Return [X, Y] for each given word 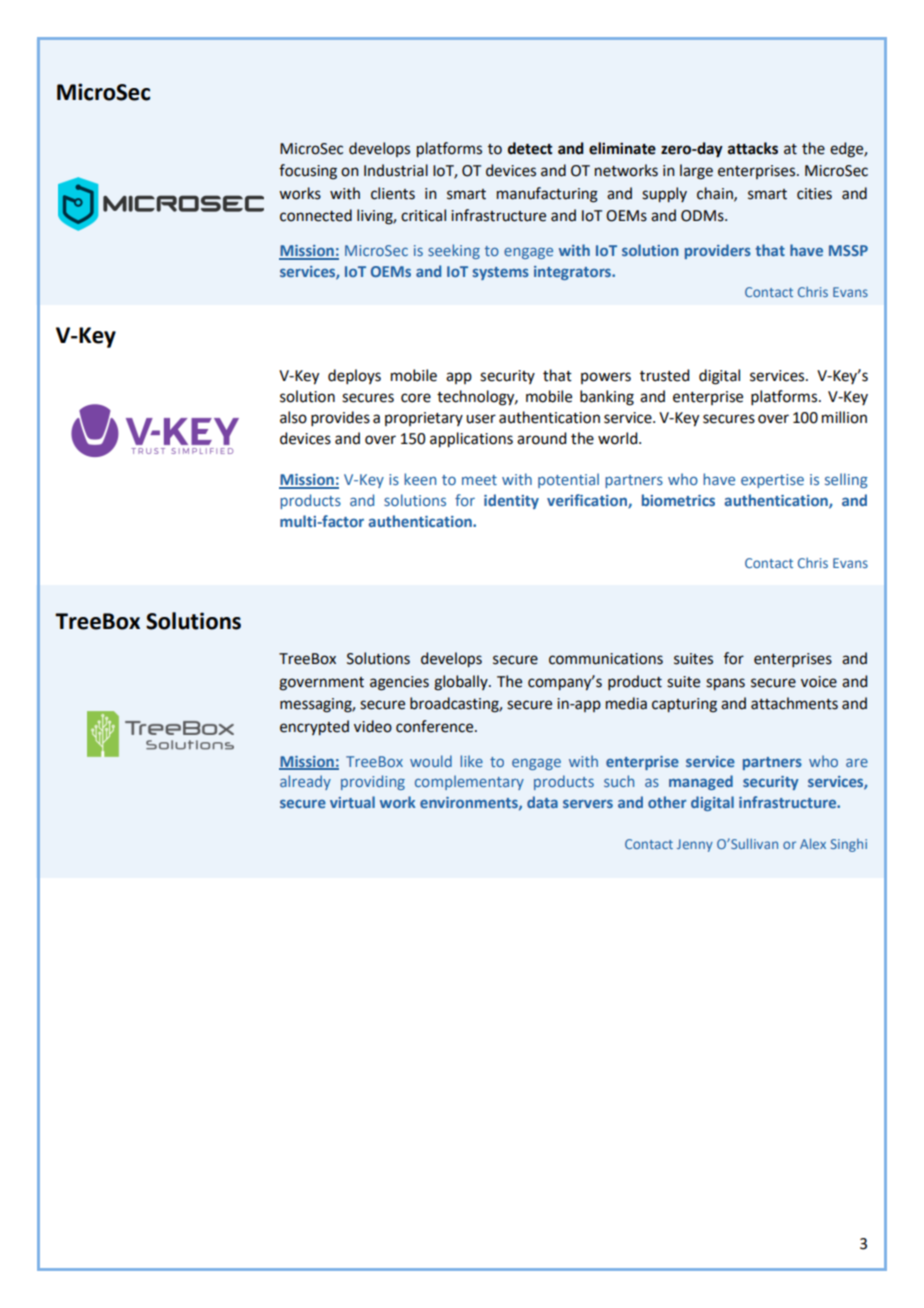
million [844, 417]
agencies [399, 683]
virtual [352, 802]
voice [819, 682]
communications [606, 659]
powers [606, 378]
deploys [354, 376]
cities [814, 194]
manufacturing [547, 195]
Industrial [396, 170]
